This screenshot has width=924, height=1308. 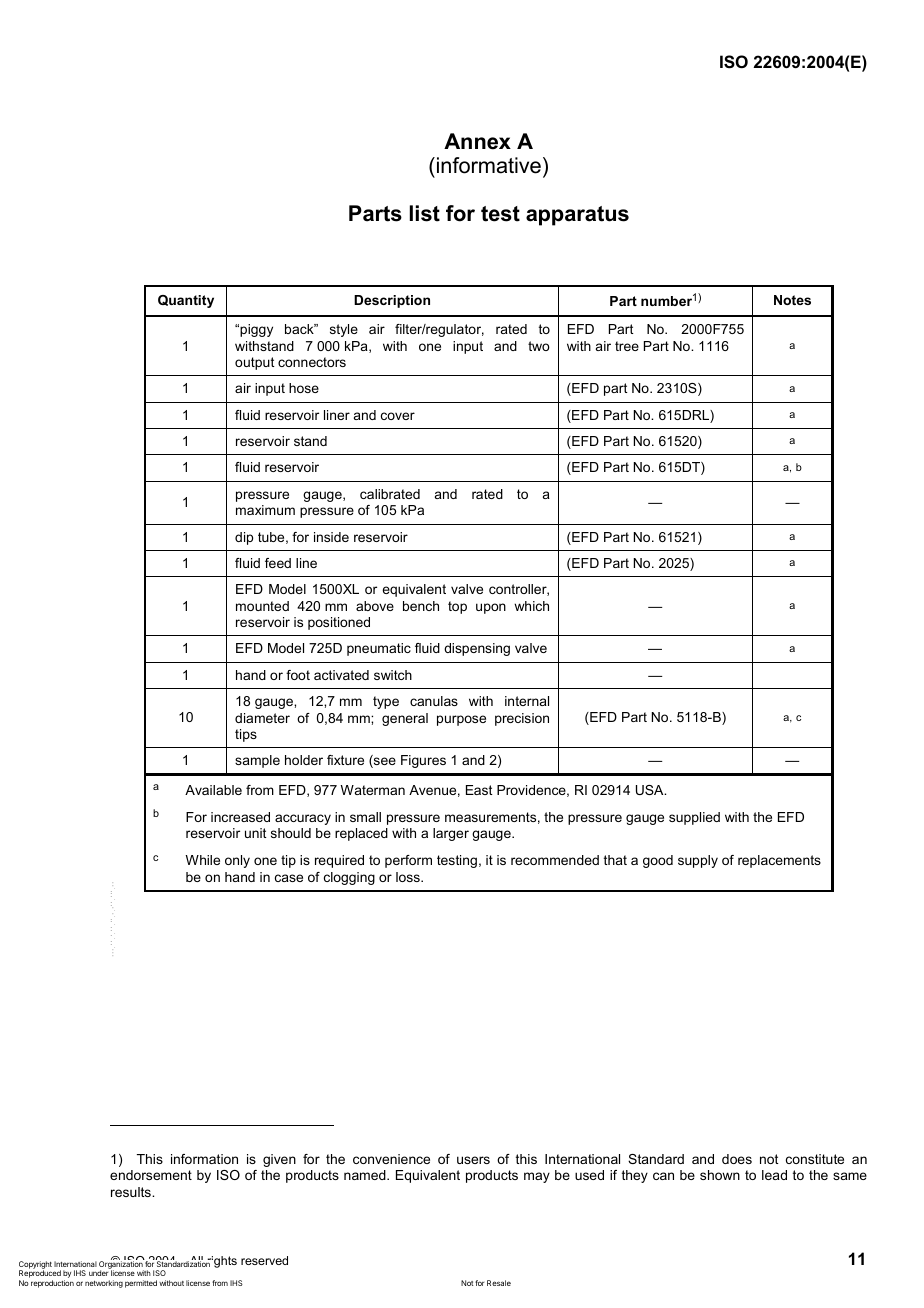 I want to click on USA, so click(x=651, y=790).
